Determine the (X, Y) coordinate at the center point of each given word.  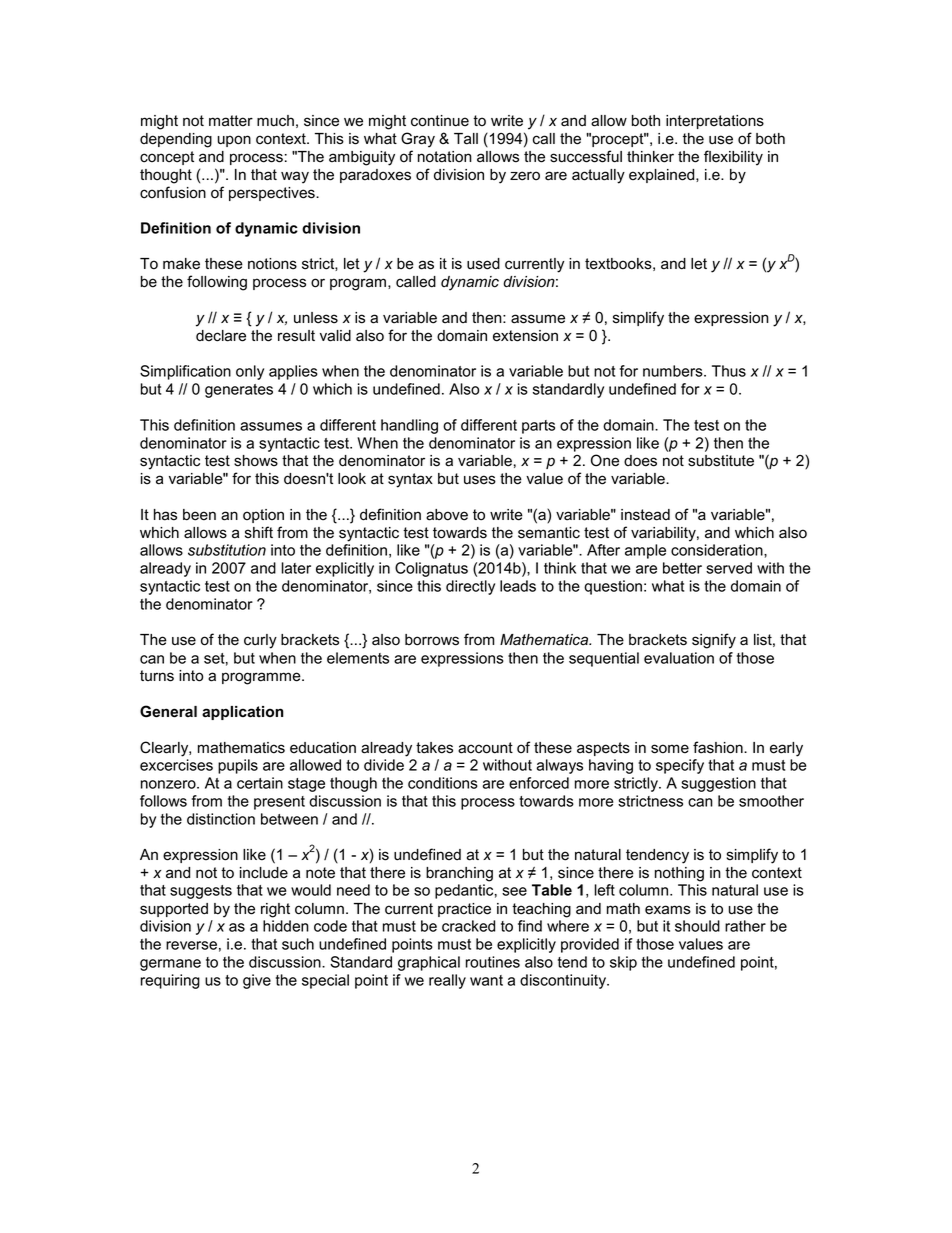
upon (234, 141)
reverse (191, 945)
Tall (466, 139)
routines (493, 962)
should (697, 926)
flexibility (733, 158)
